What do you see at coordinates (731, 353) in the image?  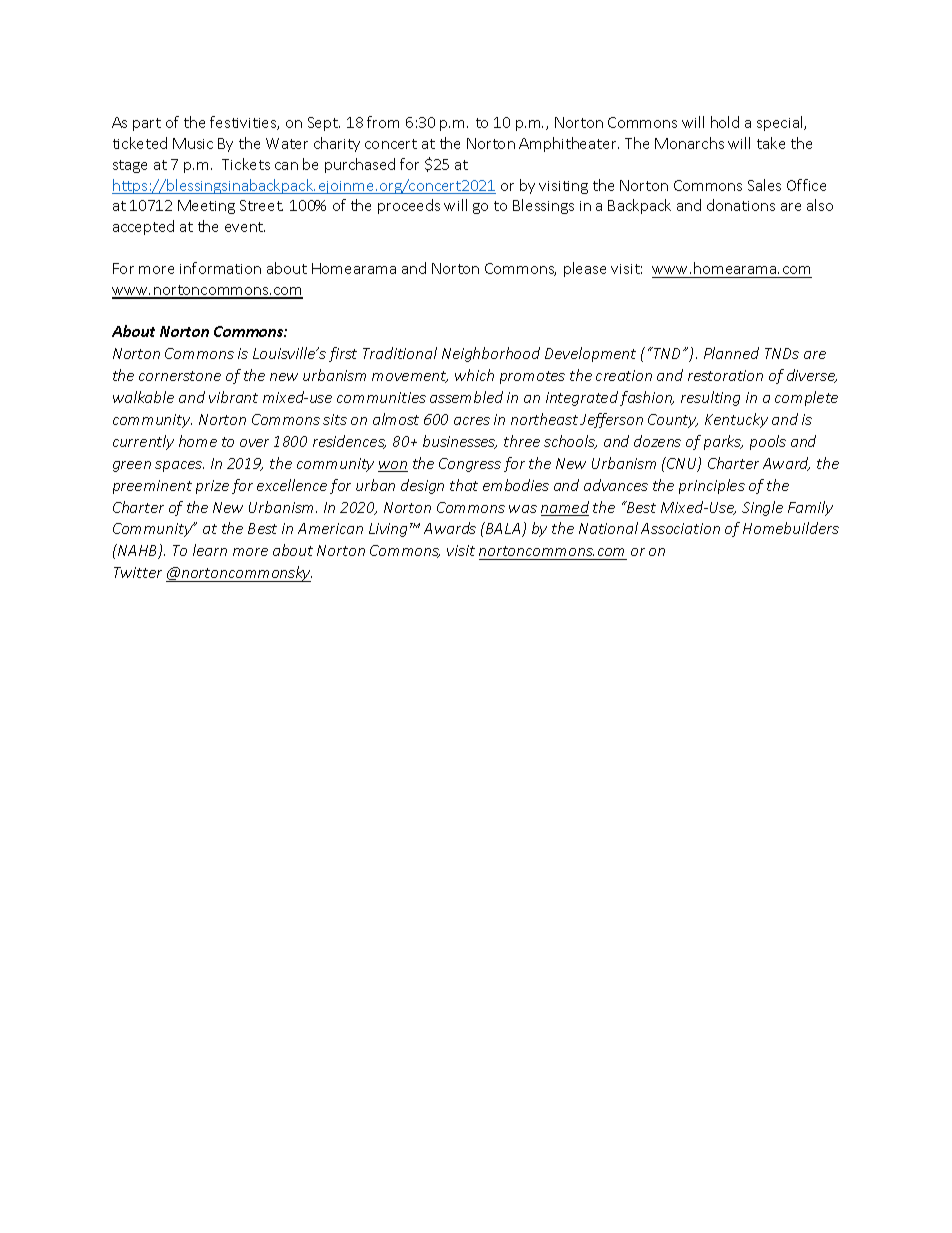 I see `Planned` at bounding box center [731, 353].
